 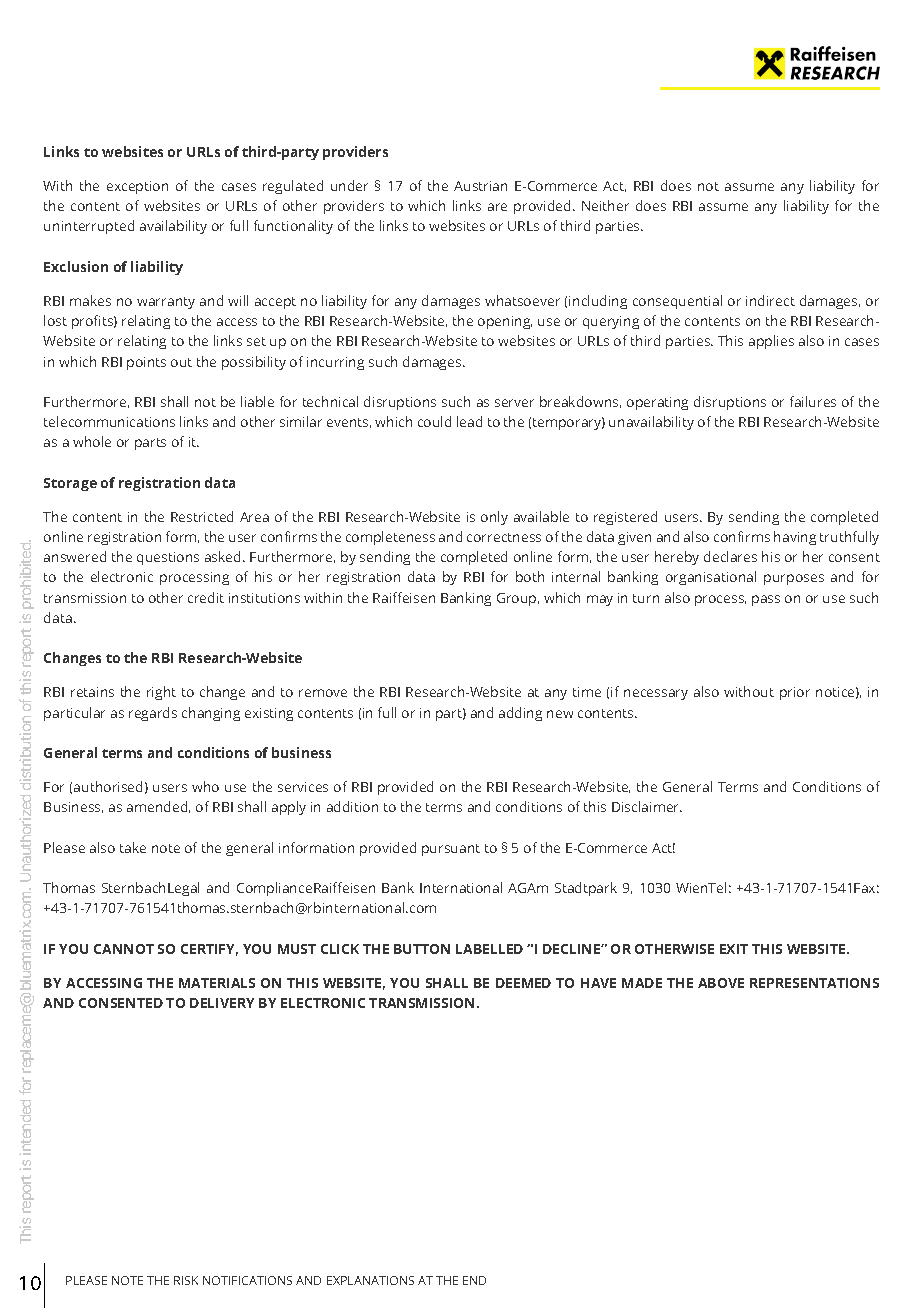 I want to click on Austrian, so click(x=480, y=186).
